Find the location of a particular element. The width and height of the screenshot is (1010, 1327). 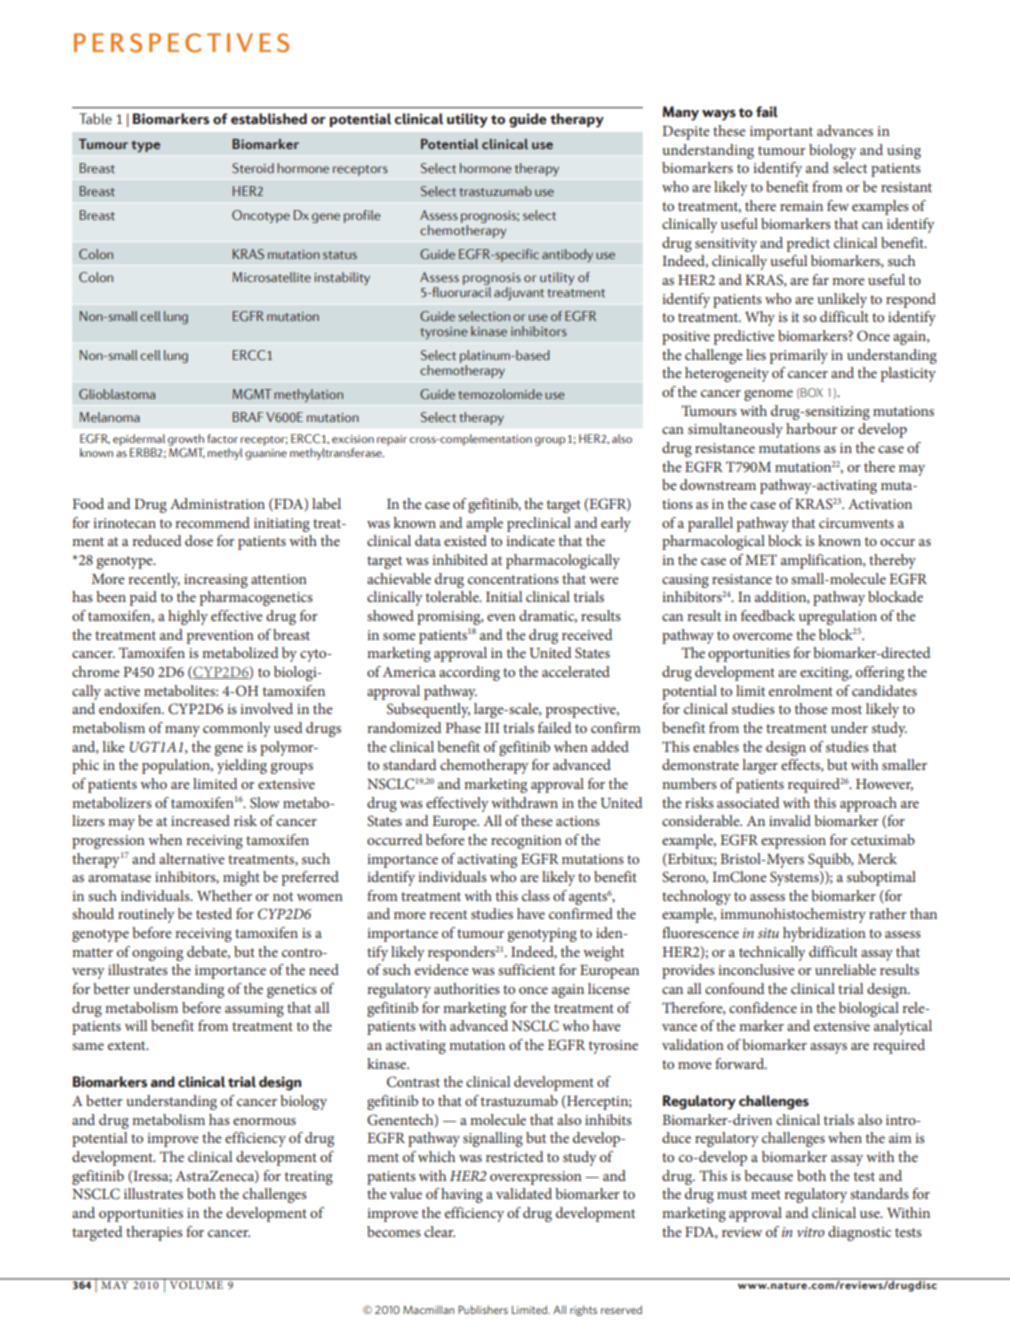

commonly is located at coordinates (237, 729).
